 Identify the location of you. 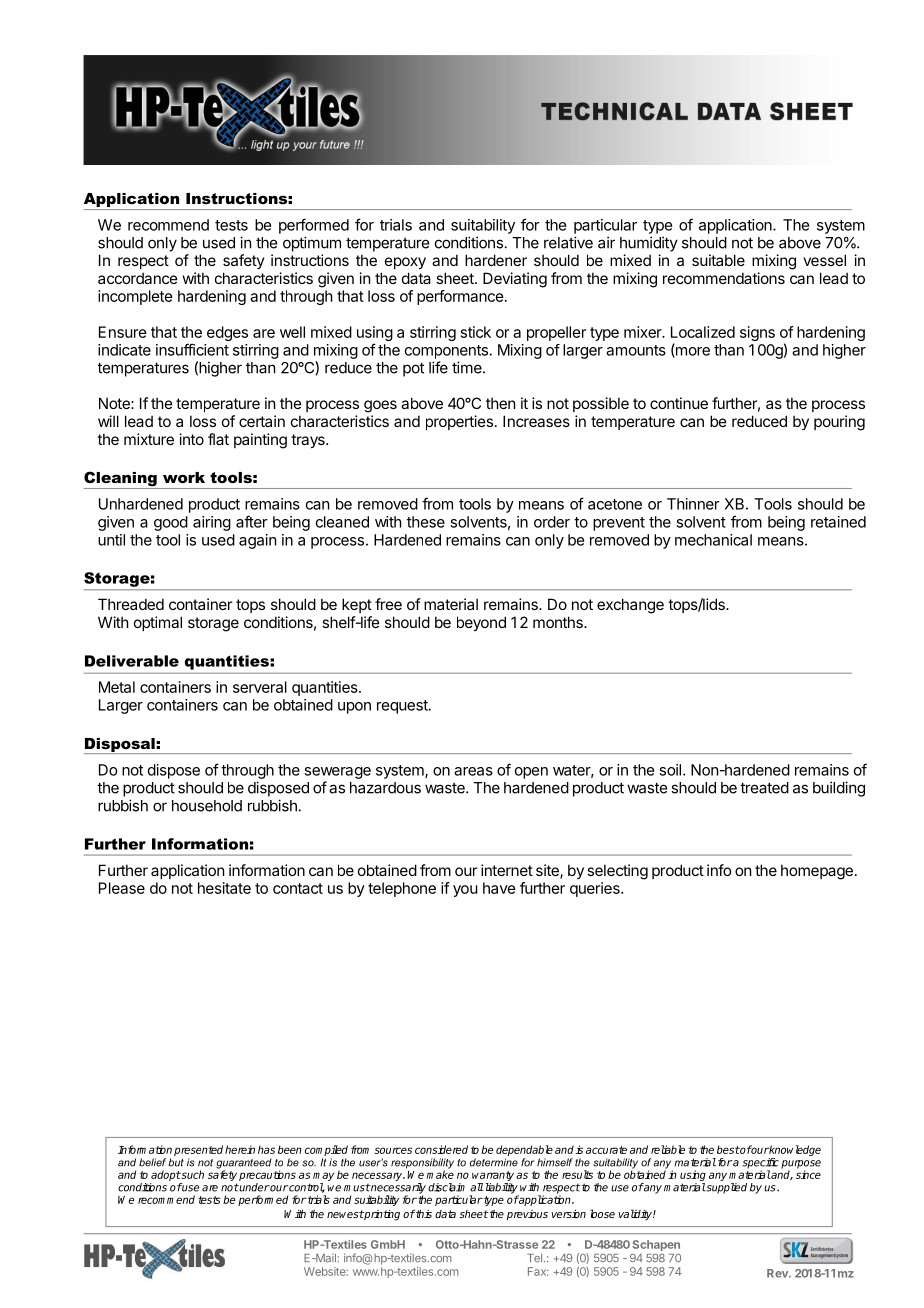
(465, 891).
